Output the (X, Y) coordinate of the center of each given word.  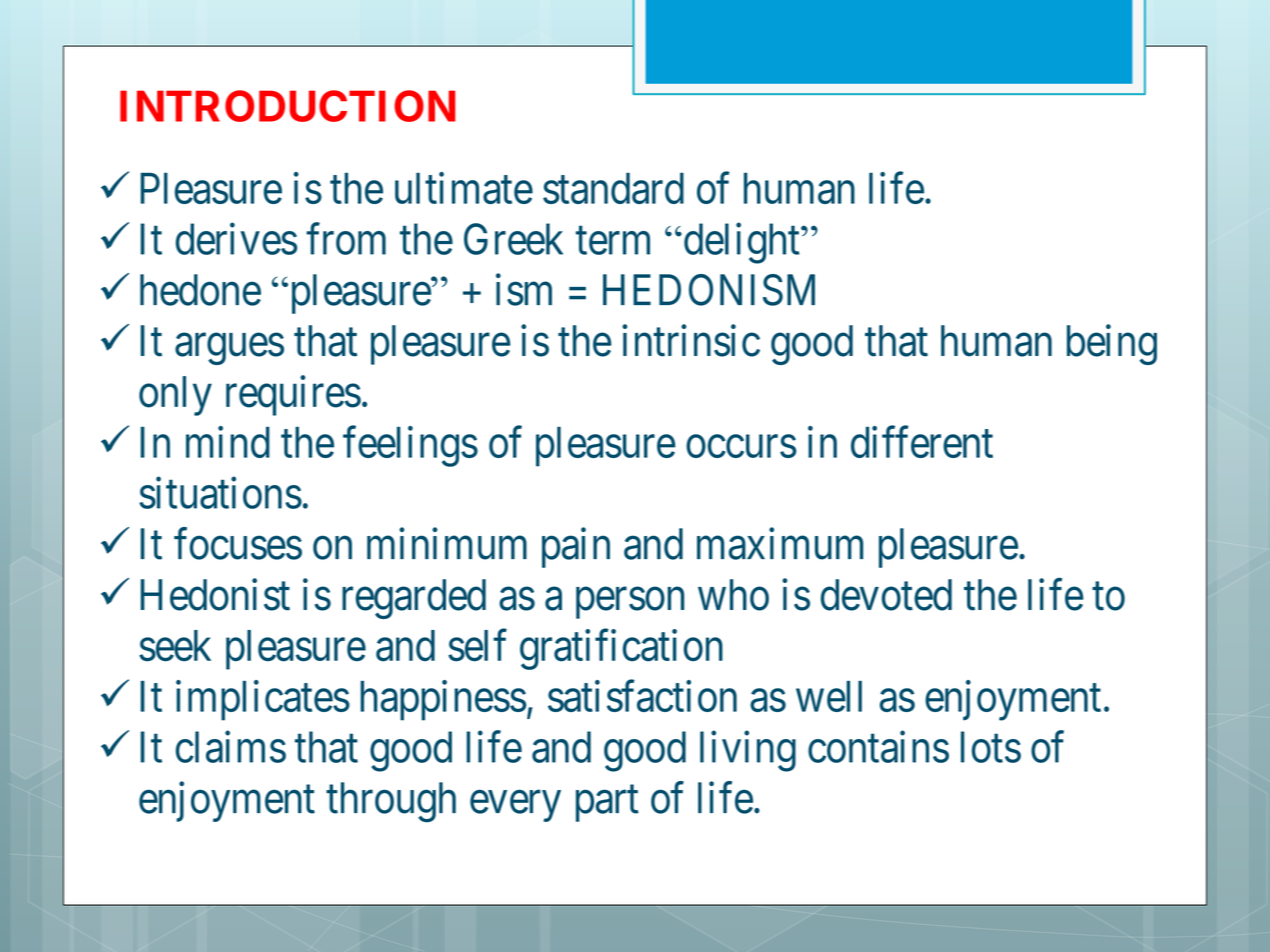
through (391, 802)
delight (741, 243)
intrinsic (691, 341)
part (607, 804)
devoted (886, 595)
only (175, 396)
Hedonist (215, 595)
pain (576, 548)
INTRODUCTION (287, 106)
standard (613, 188)
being (1112, 345)
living (748, 751)
